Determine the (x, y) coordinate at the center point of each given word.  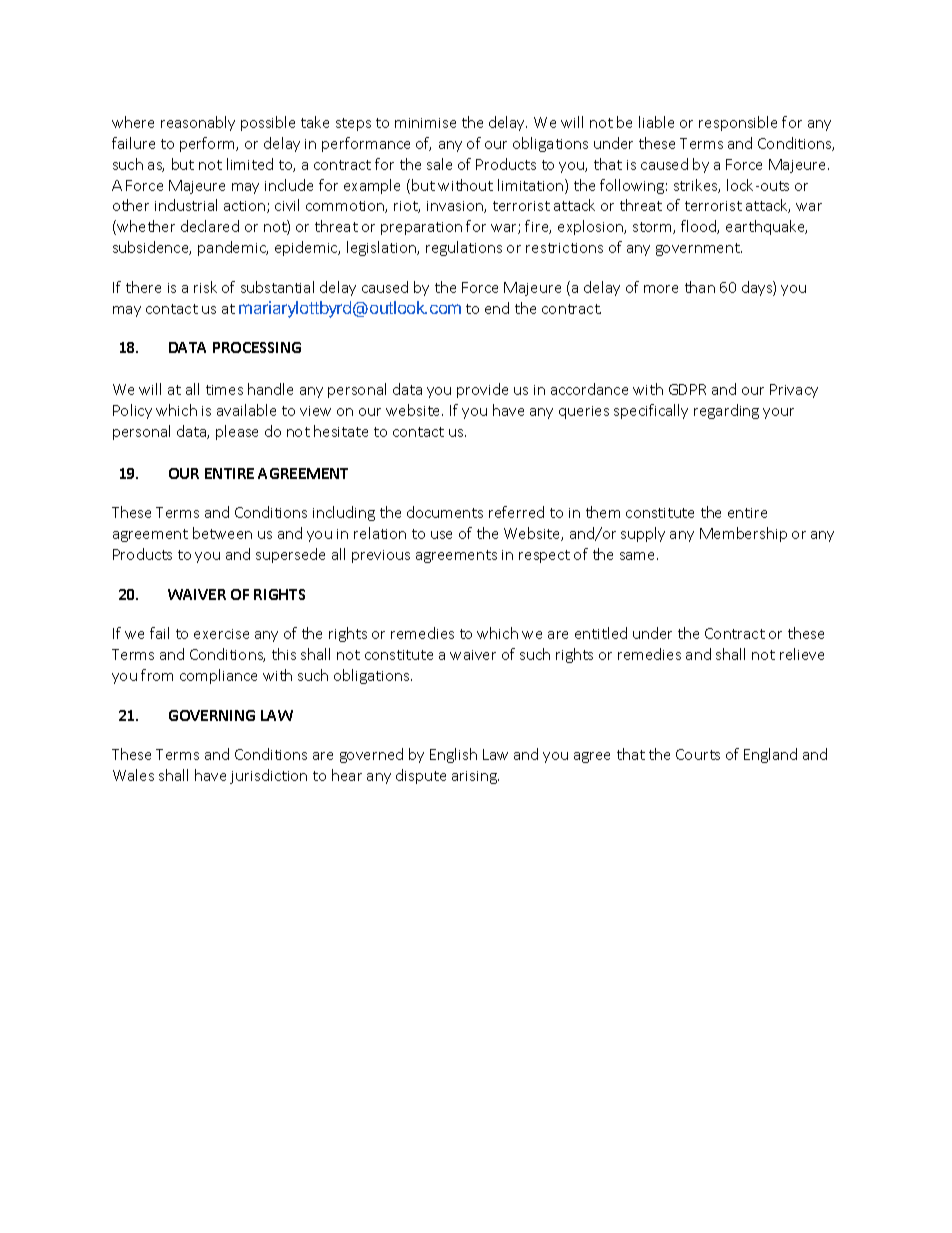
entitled (601, 633)
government (699, 249)
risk (205, 287)
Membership (743, 534)
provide (482, 390)
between (222, 533)
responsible (738, 123)
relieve (802, 654)
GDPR (687, 389)
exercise (221, 634)
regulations (464, 248)
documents (445, 512)
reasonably (198, 123)
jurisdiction (268, 776)
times (224, 390)
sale (439, 164)
